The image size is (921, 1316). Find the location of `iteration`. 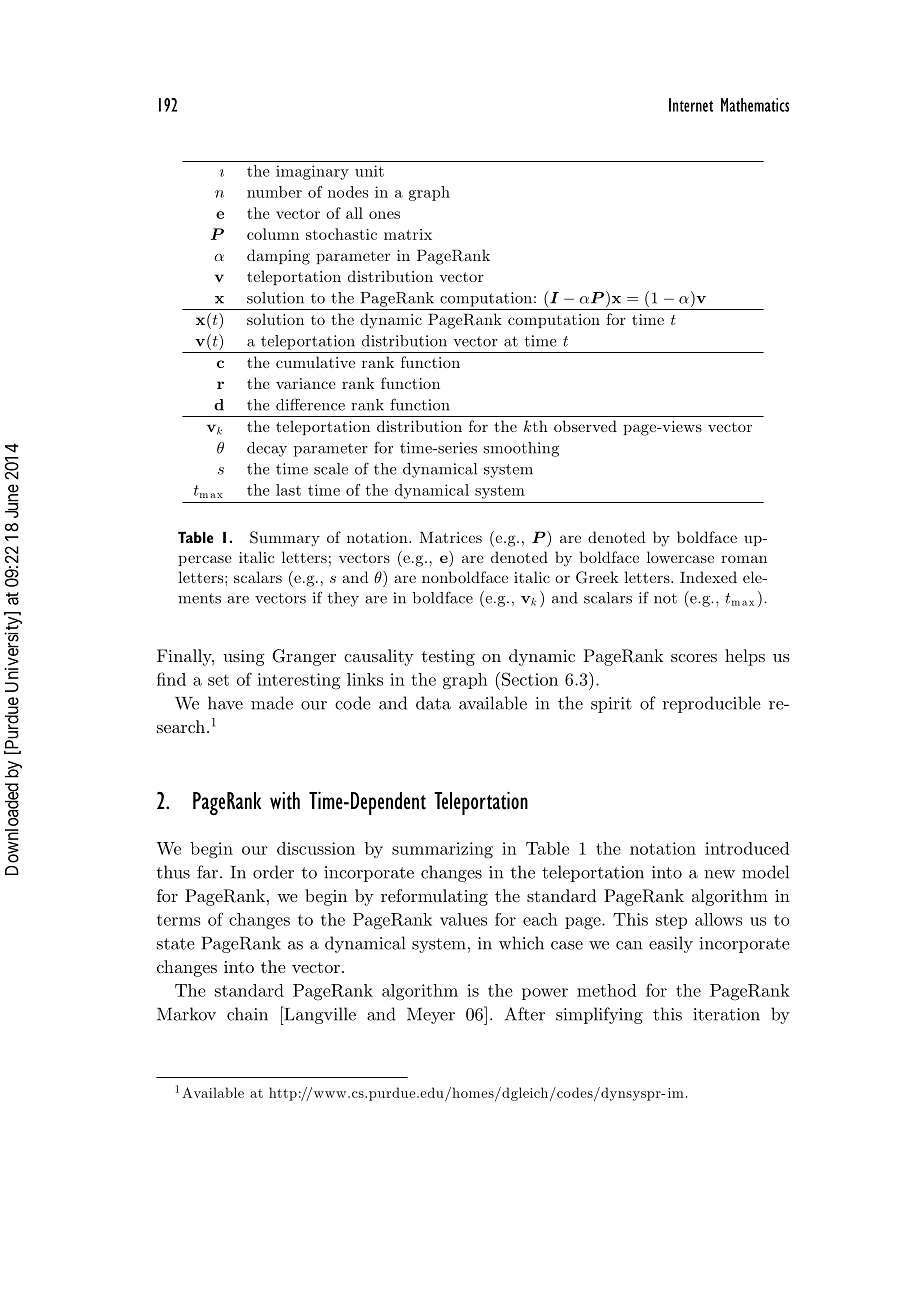

iteration is located at coordinates (726, 1014).
